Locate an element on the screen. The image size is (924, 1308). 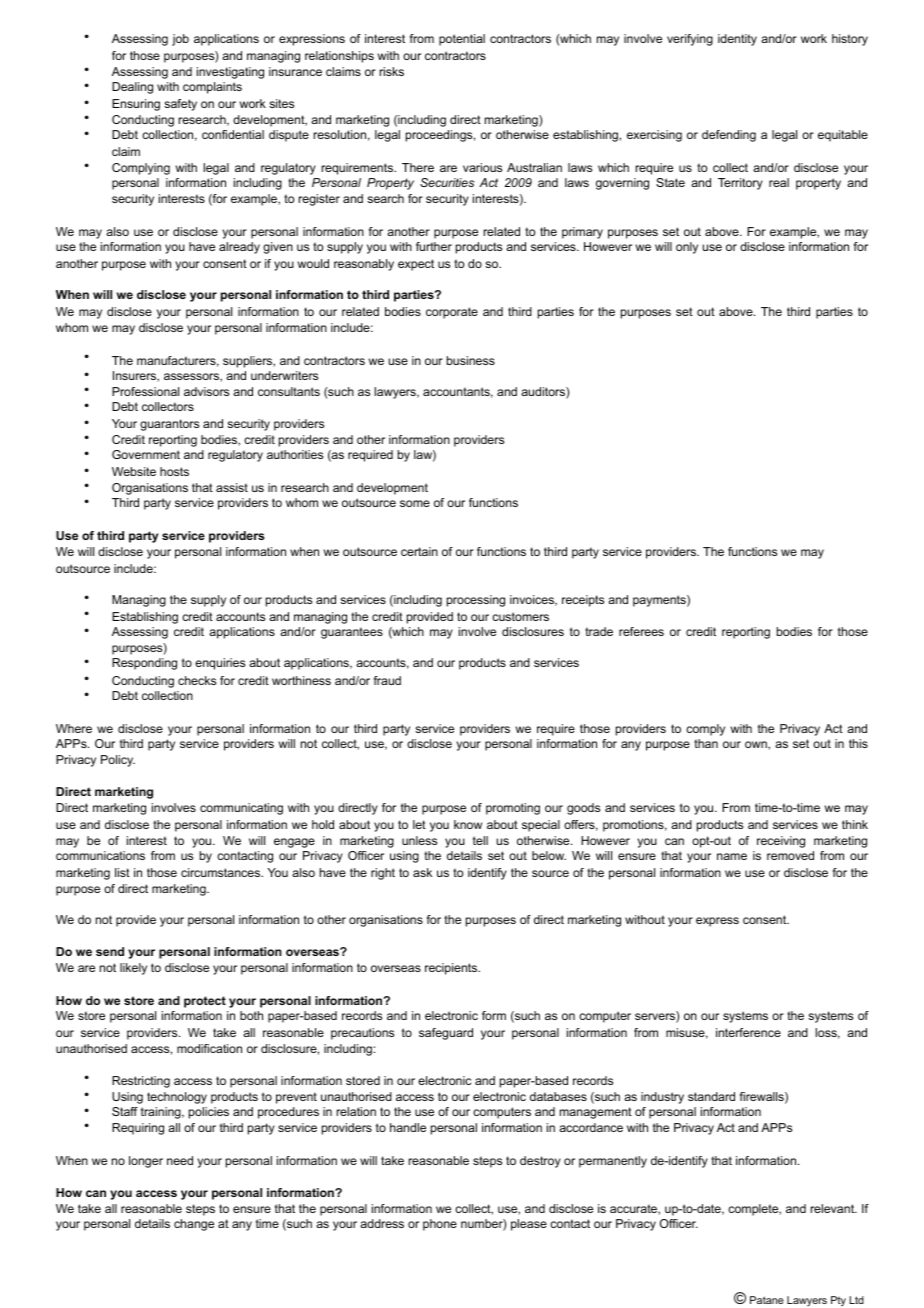
safety is located at coordinates (180, 105).
